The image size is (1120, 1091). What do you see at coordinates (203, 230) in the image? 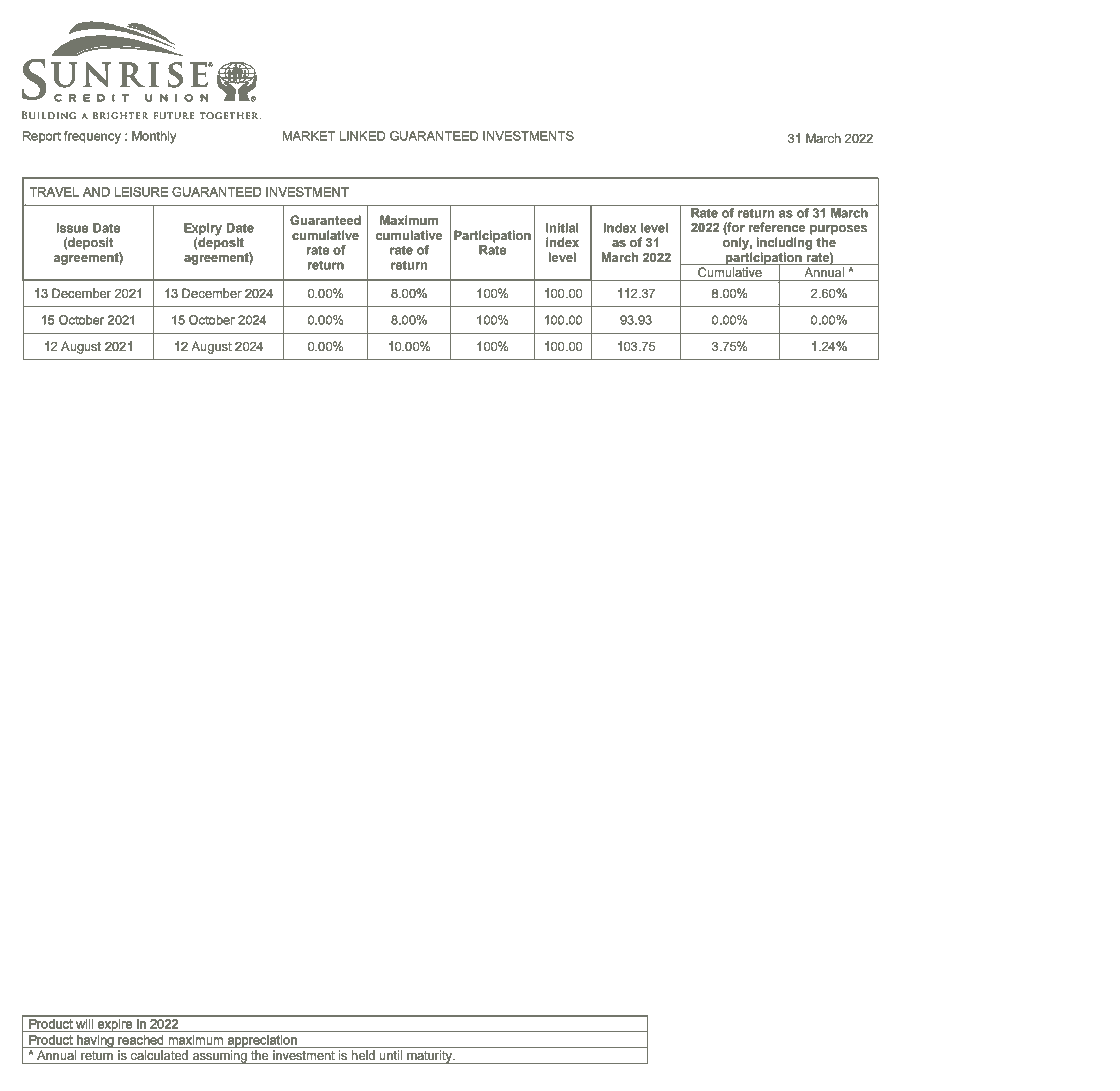
I see `Expiry` at bounding box center [203, 230].
